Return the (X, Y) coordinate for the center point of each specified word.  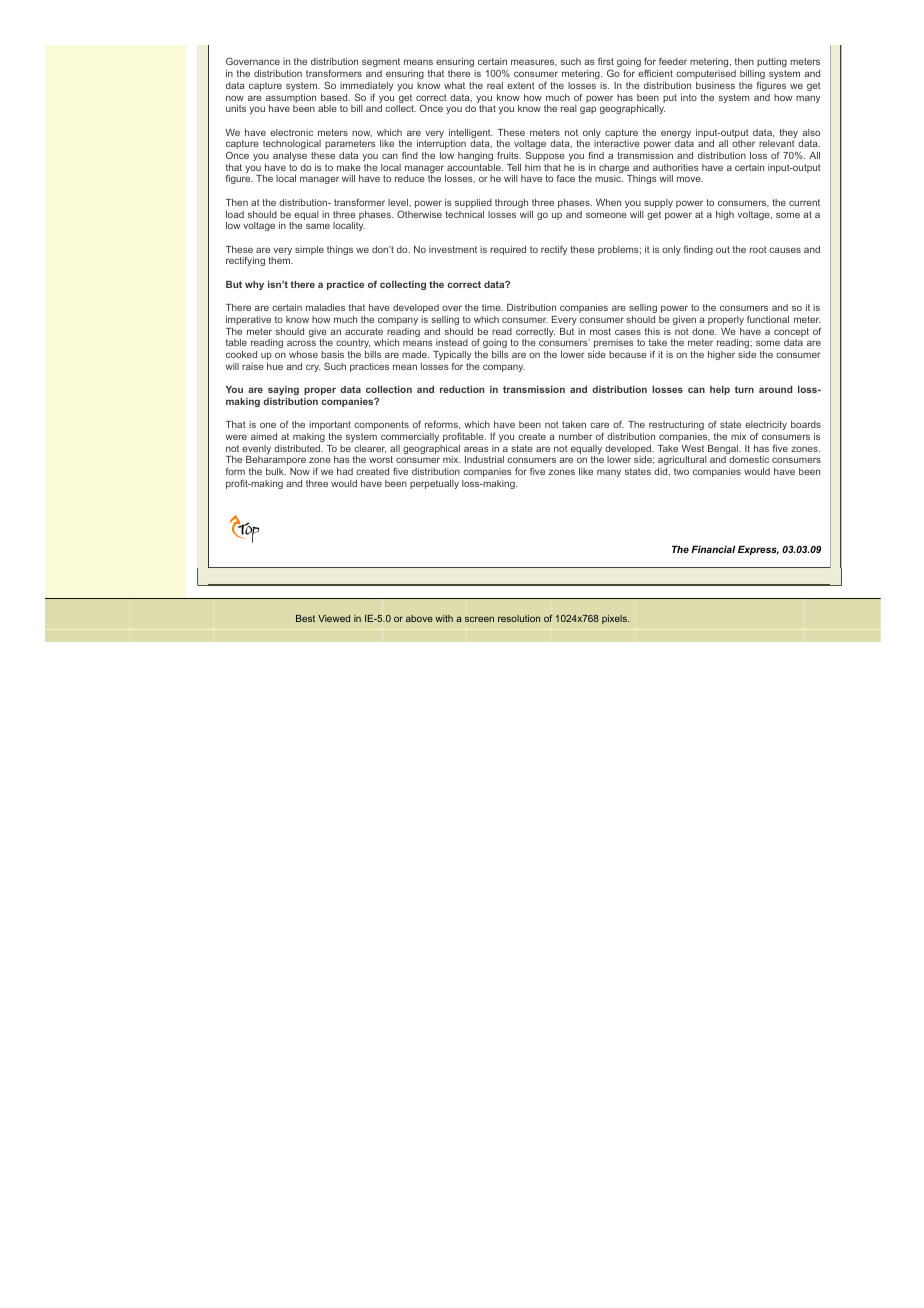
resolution (519, 618)
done (704, 331)
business (715, 85)
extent (521, 85)
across (301, 343)
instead (452, 342)
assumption (291, 100)
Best (305, 618)
